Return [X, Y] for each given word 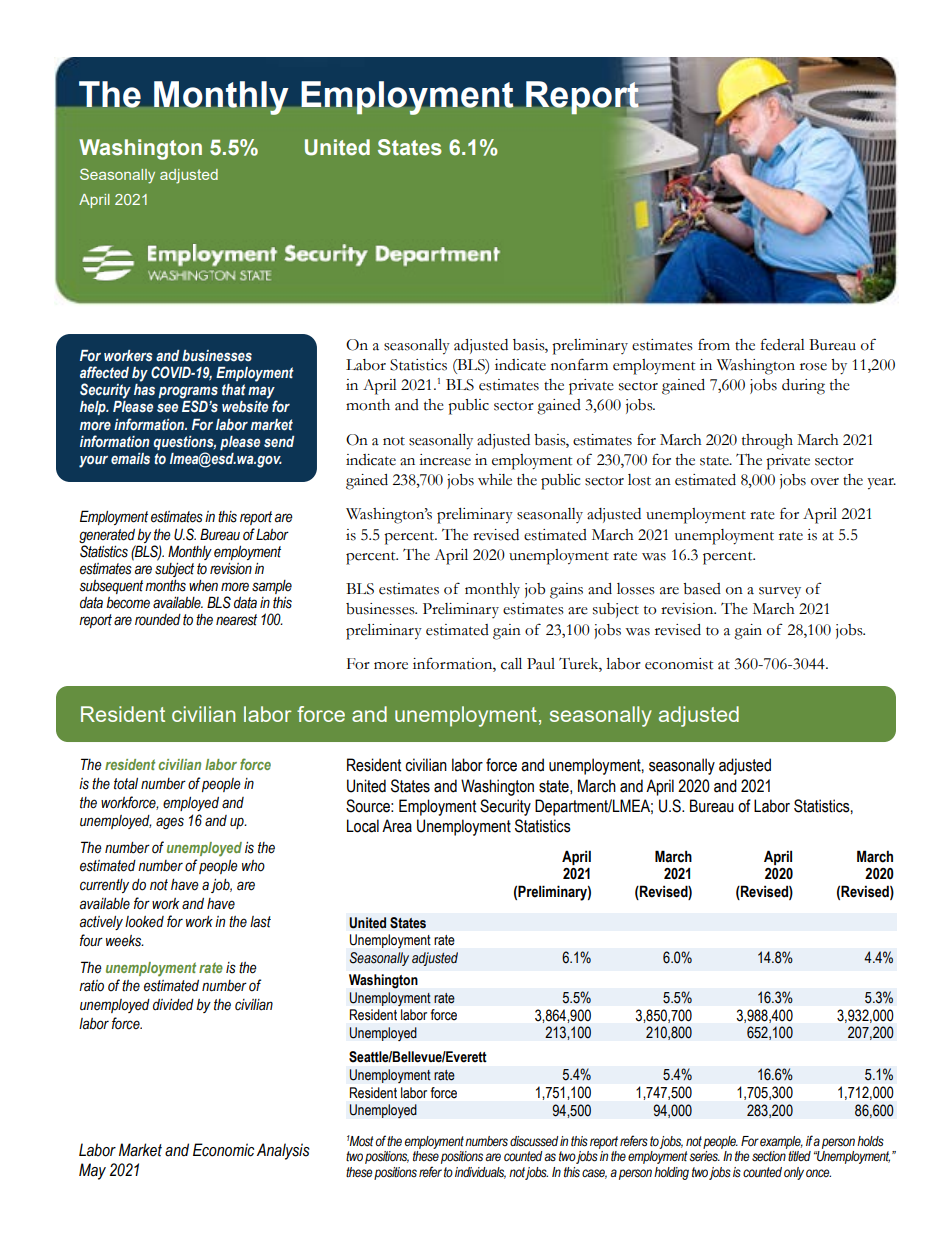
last [260, 922]
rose [813, 367]
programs [188, 393]
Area [397, 826]
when [203, 586]
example [781, 1142]
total [126, 784]
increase [445, 460]
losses [636, 589]
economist [679, 664]
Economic [224, 1150]
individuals [480, 1173]
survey [780, 593]
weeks [125, 941]
